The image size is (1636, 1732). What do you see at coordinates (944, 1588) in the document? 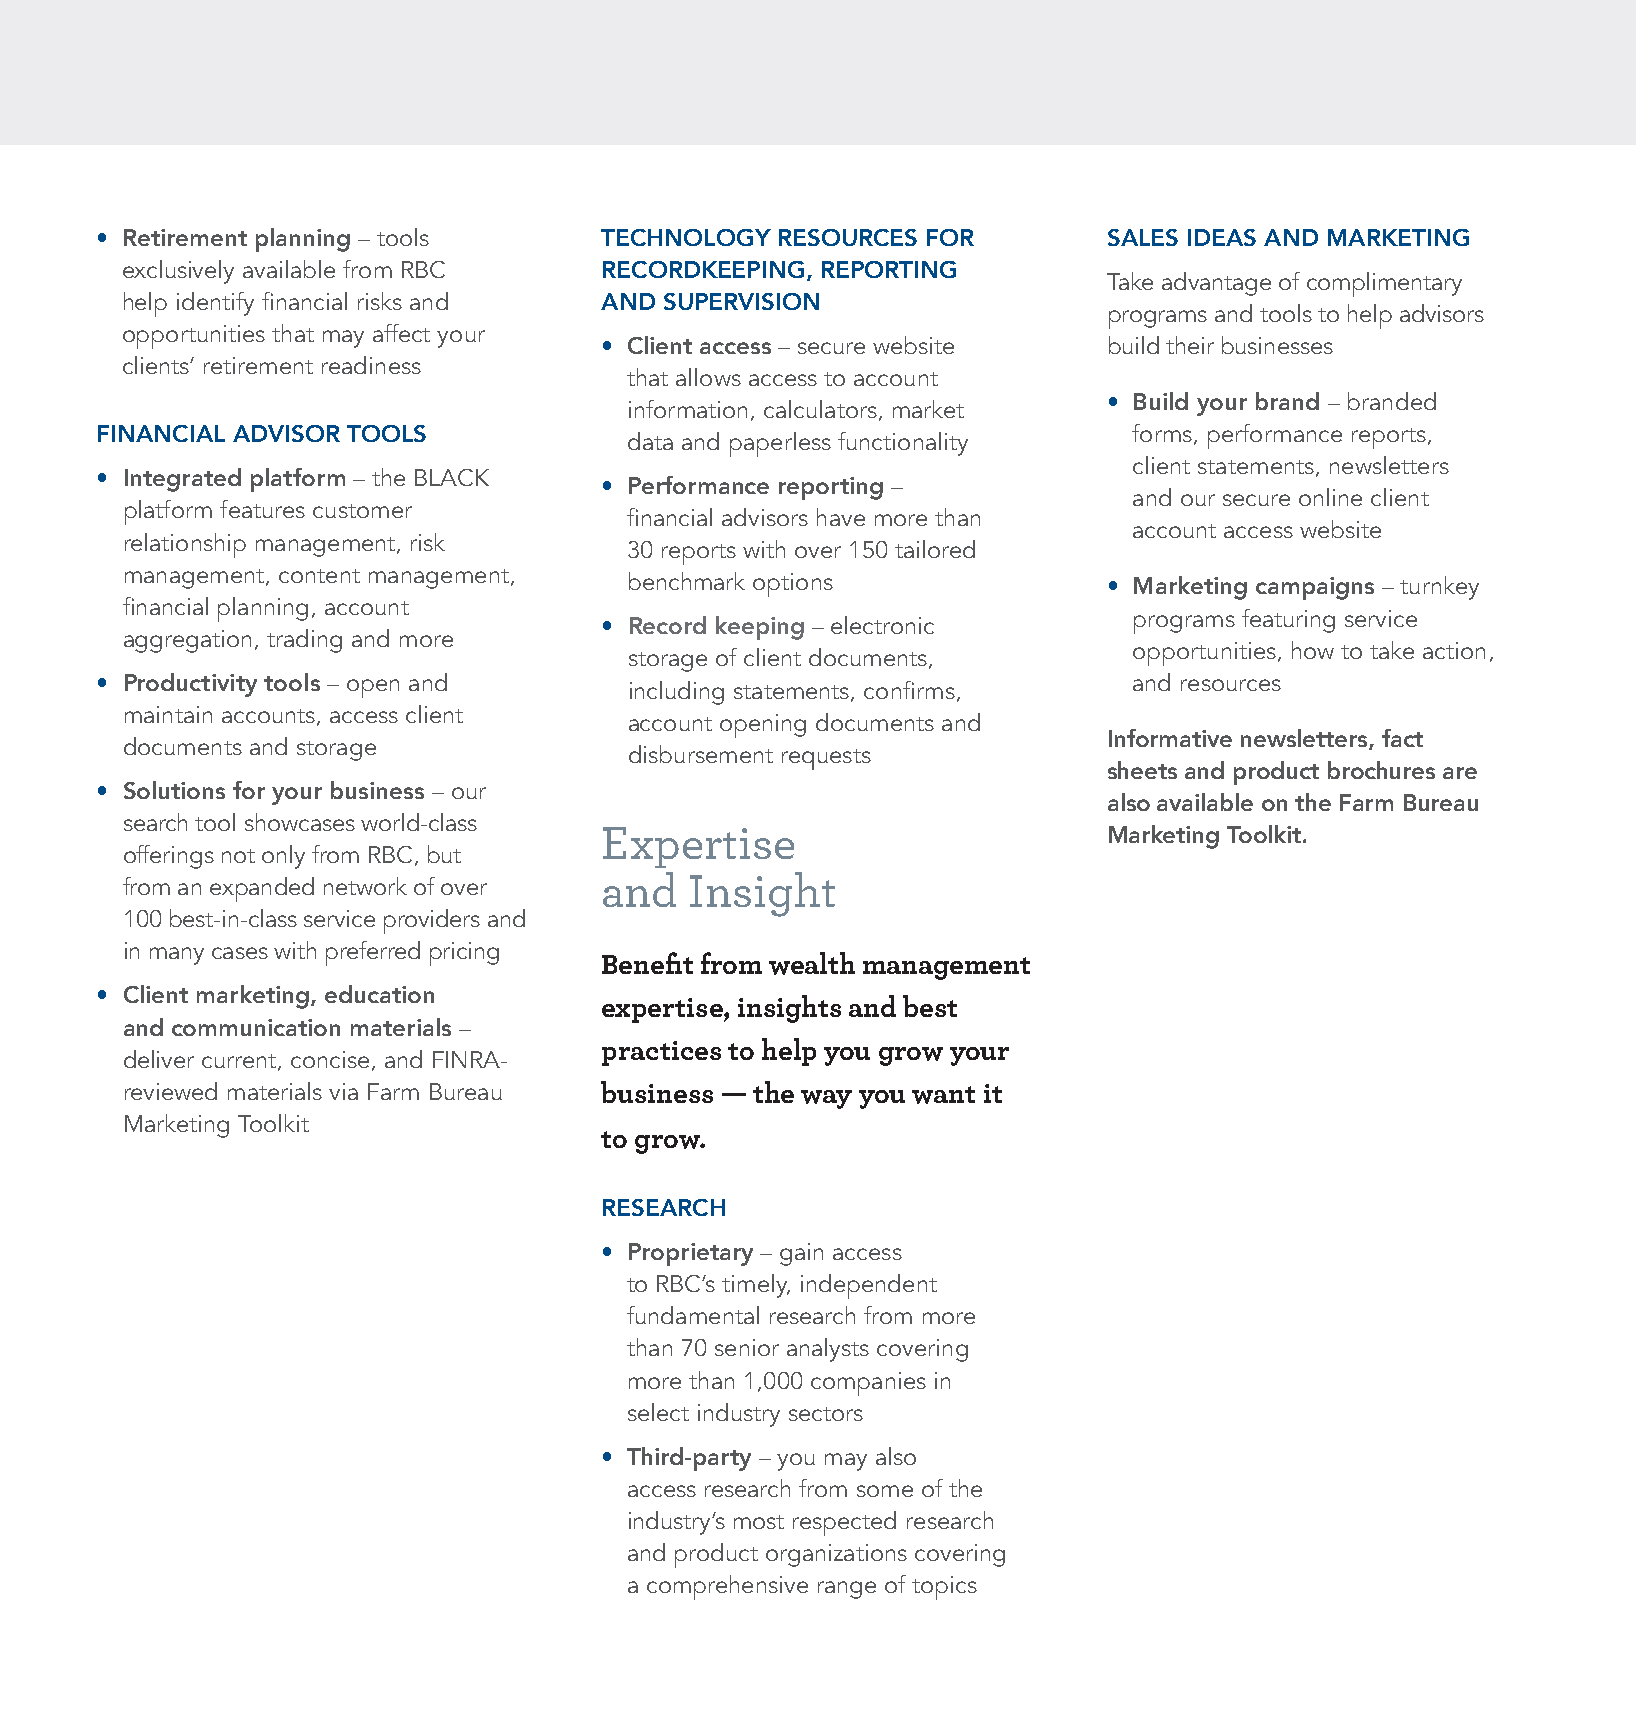
I see `topics` at bounding box center [944, 1588].
